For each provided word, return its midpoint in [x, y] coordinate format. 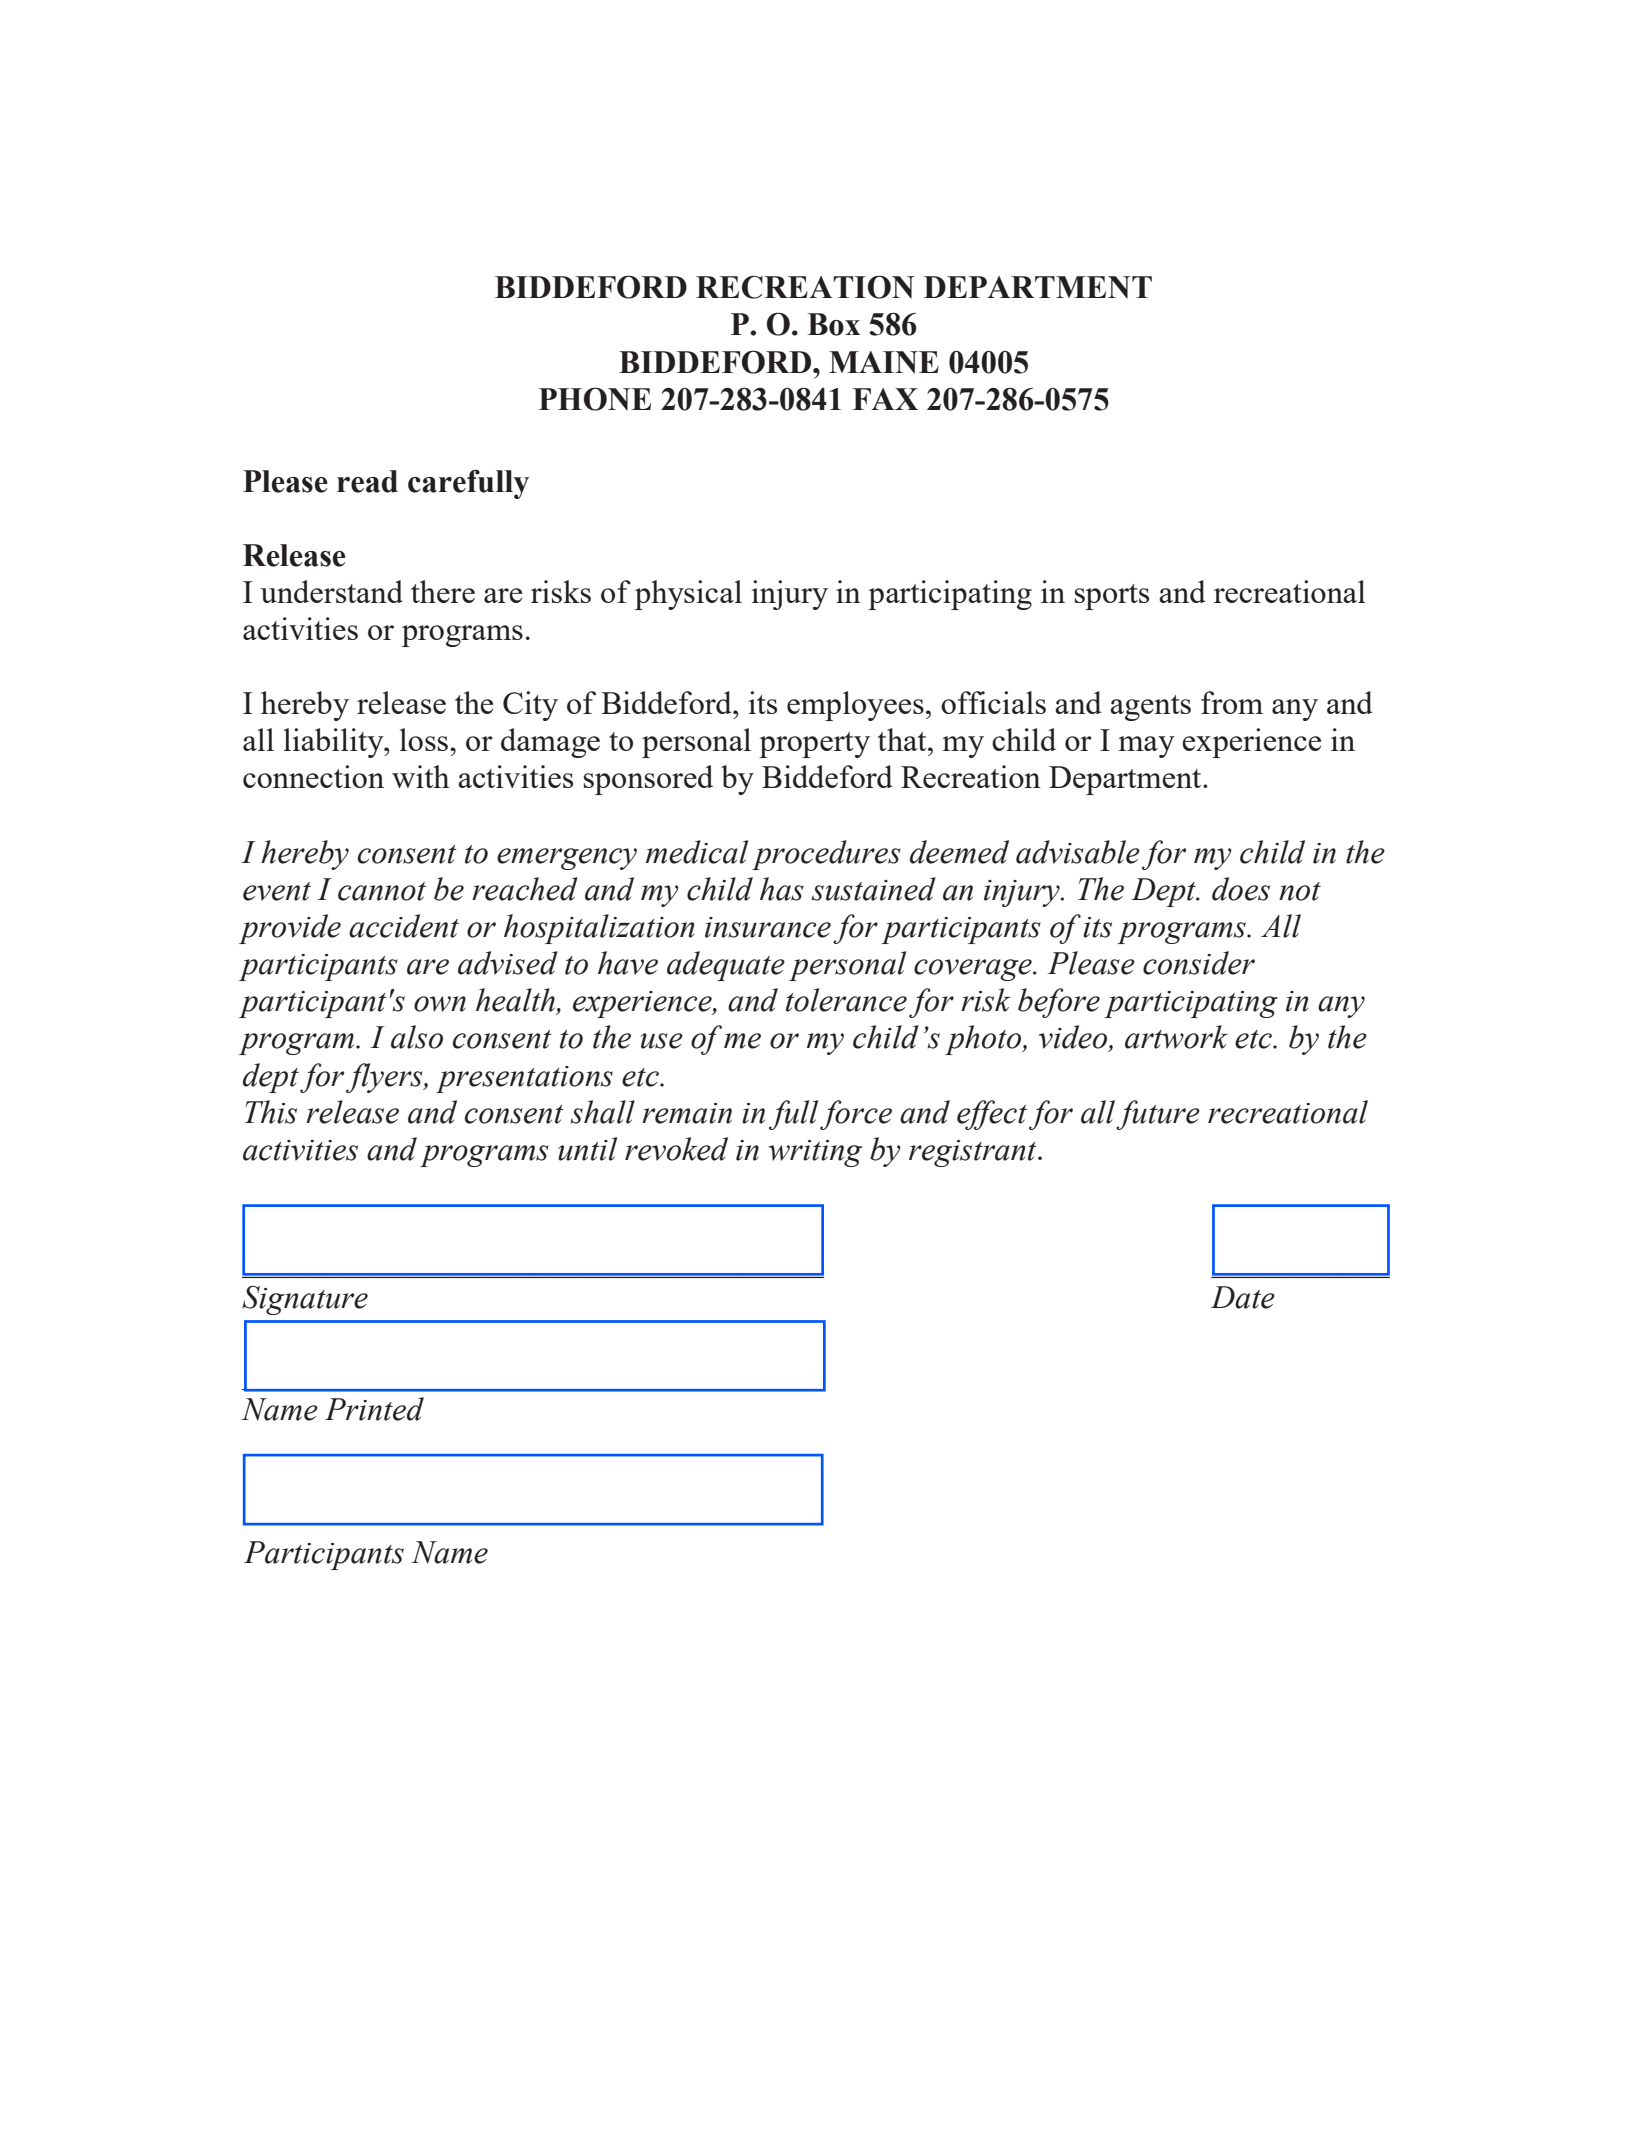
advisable [1078, 852]
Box [834, 324]
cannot [382, 891]
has [782, 889]
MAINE [884, 362]
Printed [374, 1409]
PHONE [595, 399]
